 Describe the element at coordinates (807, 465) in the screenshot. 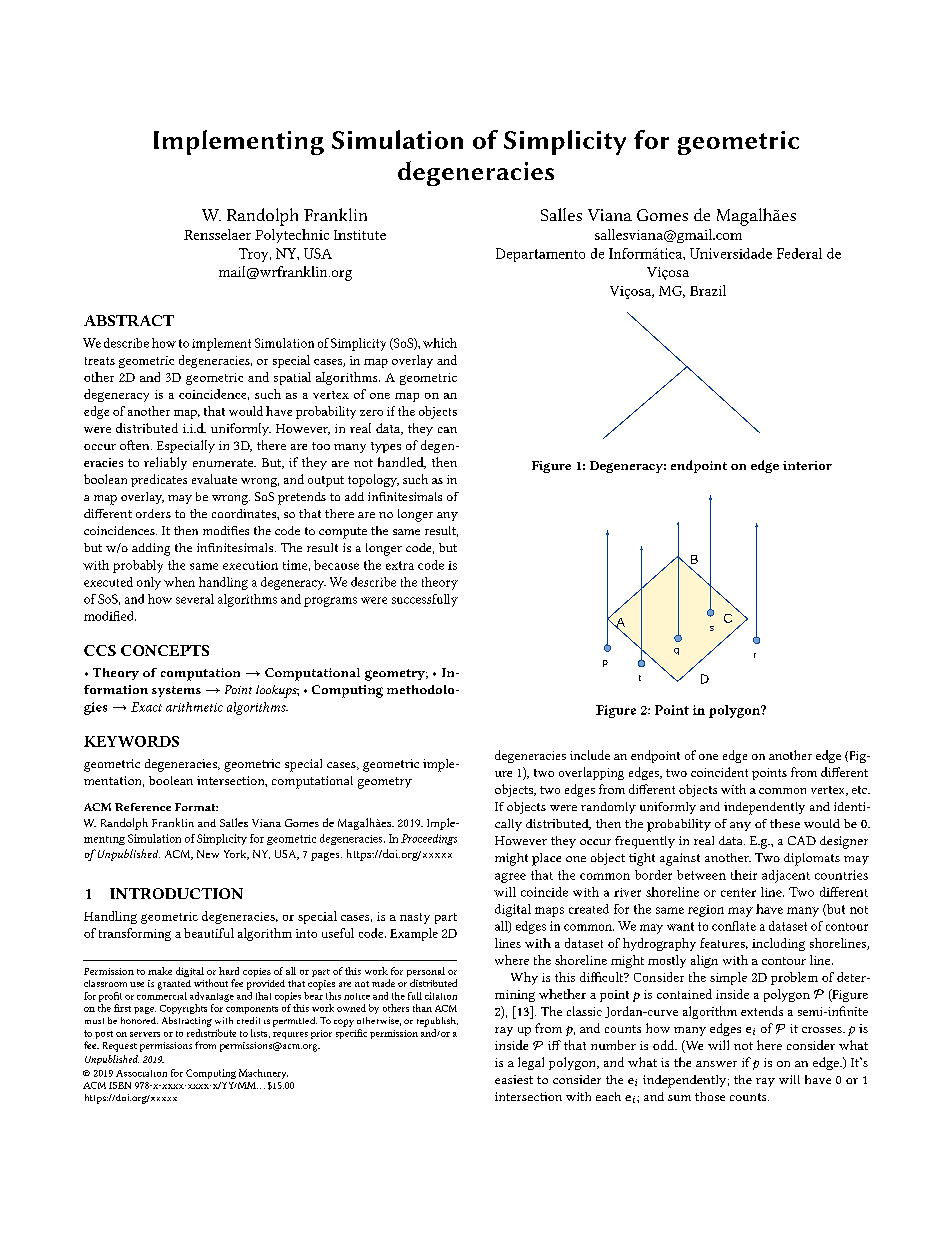

I see `interior` at that location.
